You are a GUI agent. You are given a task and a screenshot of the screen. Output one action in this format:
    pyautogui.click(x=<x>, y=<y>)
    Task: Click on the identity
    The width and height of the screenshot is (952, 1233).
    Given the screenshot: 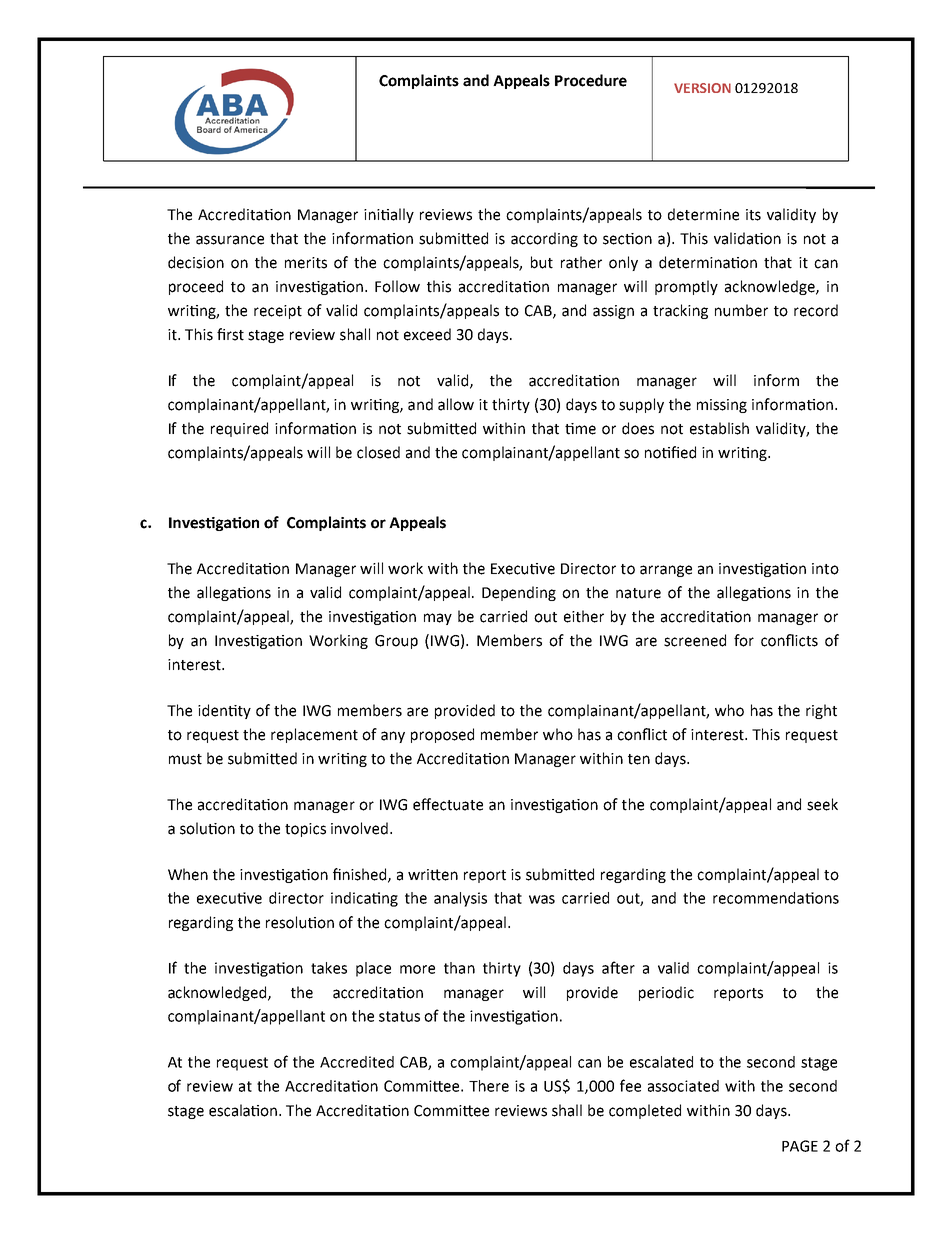 What is the action you would take?
    pyautogui.click(x=224, y=711)
